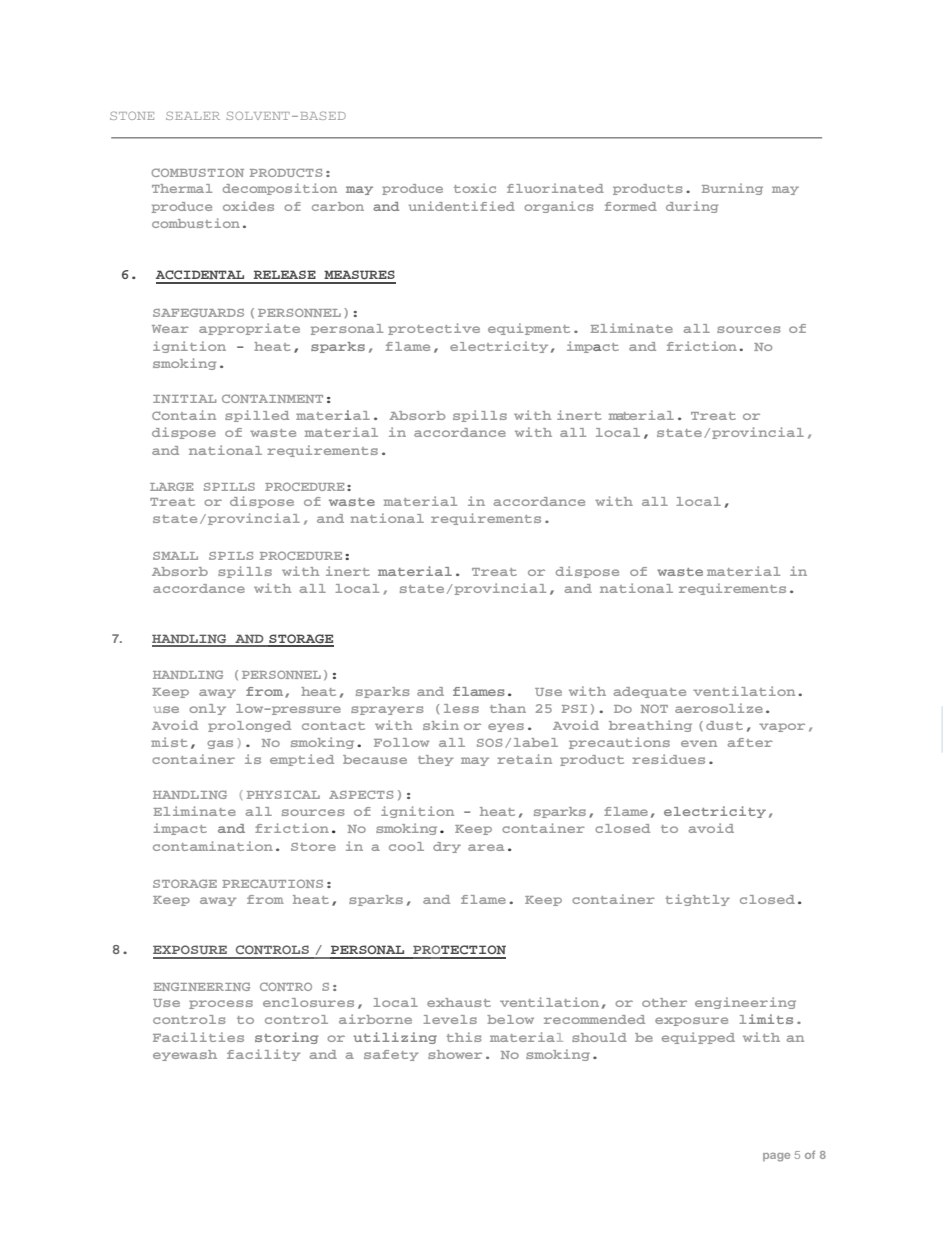  I want to click on Burning, so click(732, 189).
